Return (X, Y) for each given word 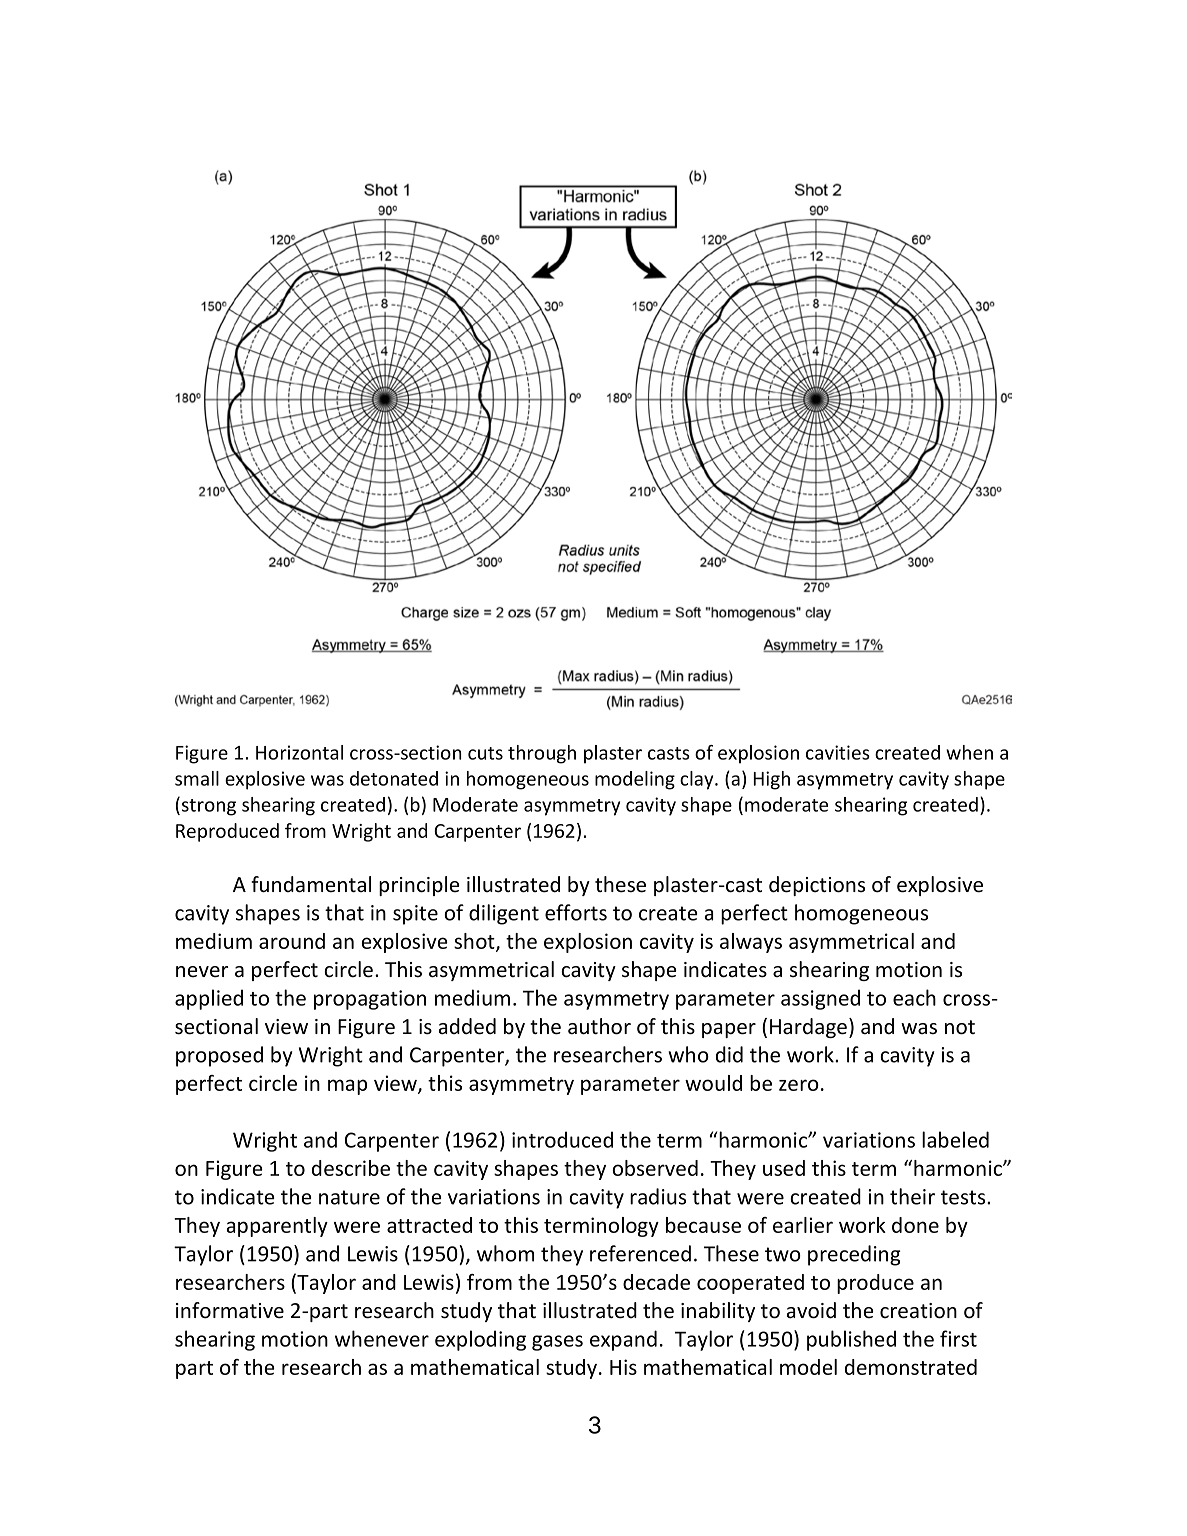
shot (475, 942)
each (914, 997)
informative (230, 1310)
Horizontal (299, 752)
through (542, 754)
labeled (955, 1139)
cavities (838, 752)
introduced (562, 1139)
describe (351, 1168)
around (292, 941)
